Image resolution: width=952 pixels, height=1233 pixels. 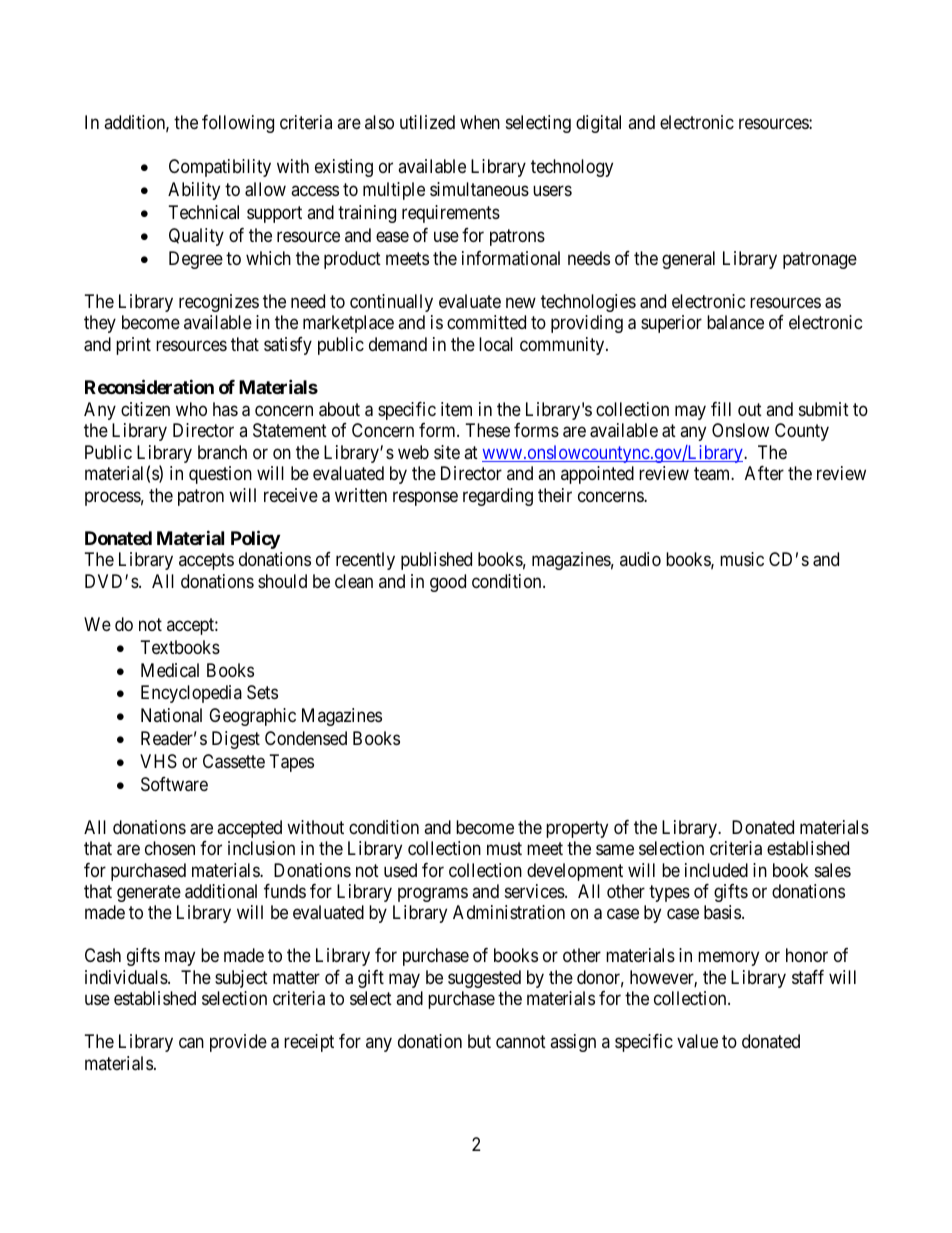 I want to click on good, so click(x=448, y=583).
